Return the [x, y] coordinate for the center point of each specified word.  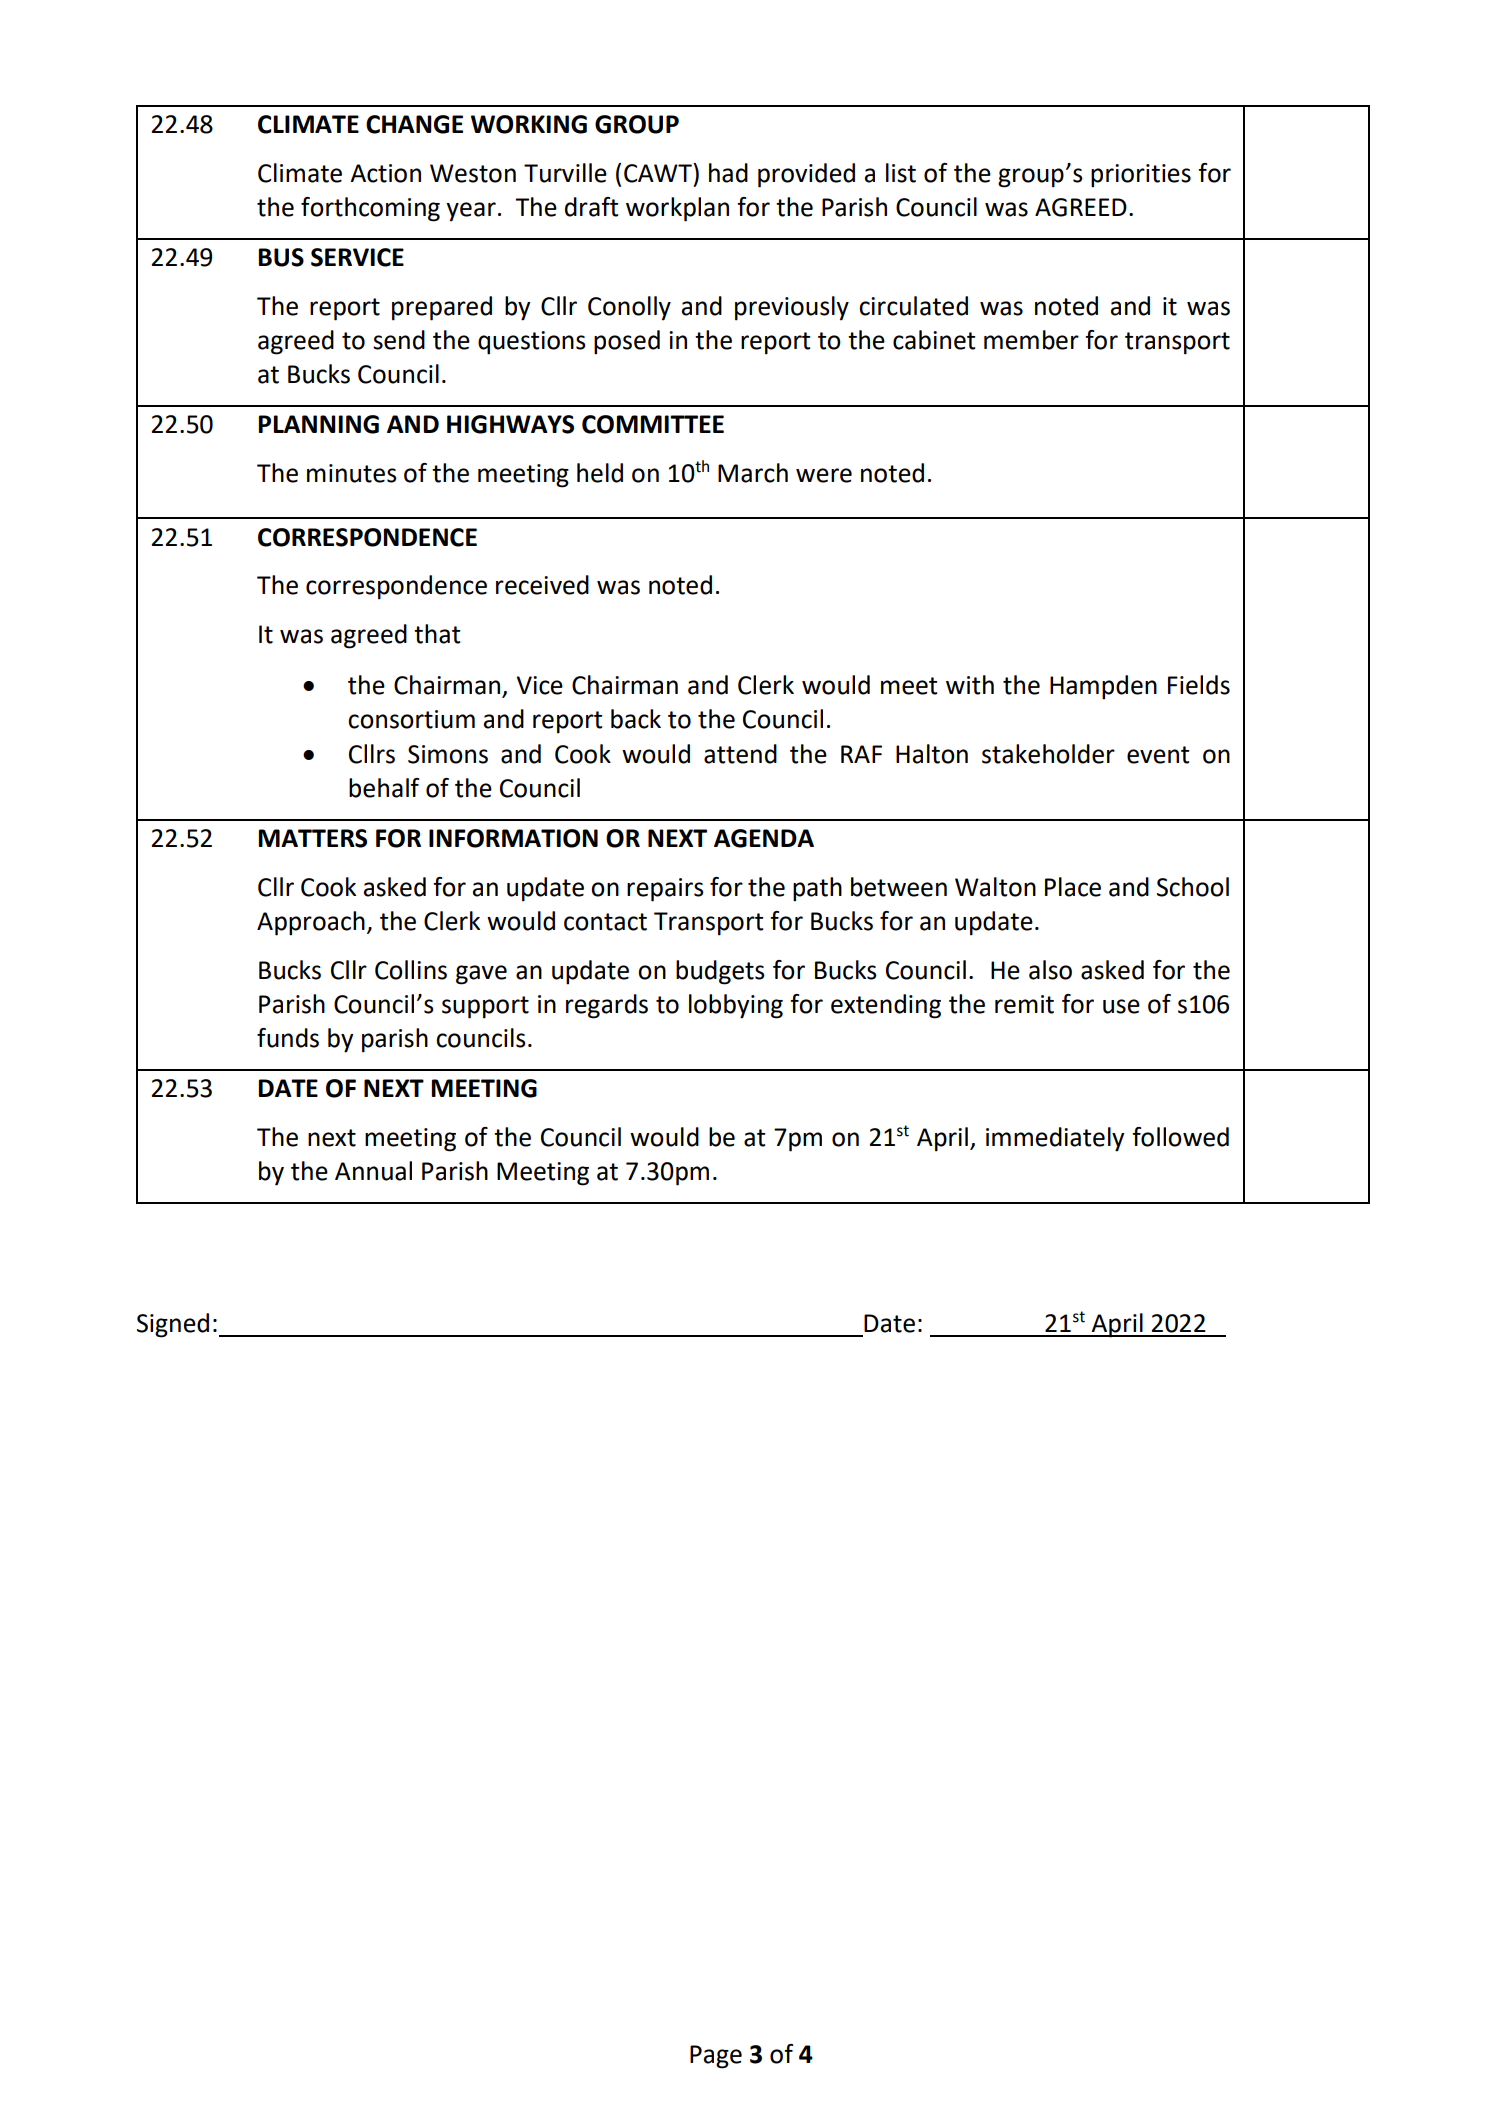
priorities [1141, 176]
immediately [1055, 1139]
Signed [173, 1325]
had [728, 173]
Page [716, 2057]
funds [288, 1038]
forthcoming [370, 209]
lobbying [736, 1006]
